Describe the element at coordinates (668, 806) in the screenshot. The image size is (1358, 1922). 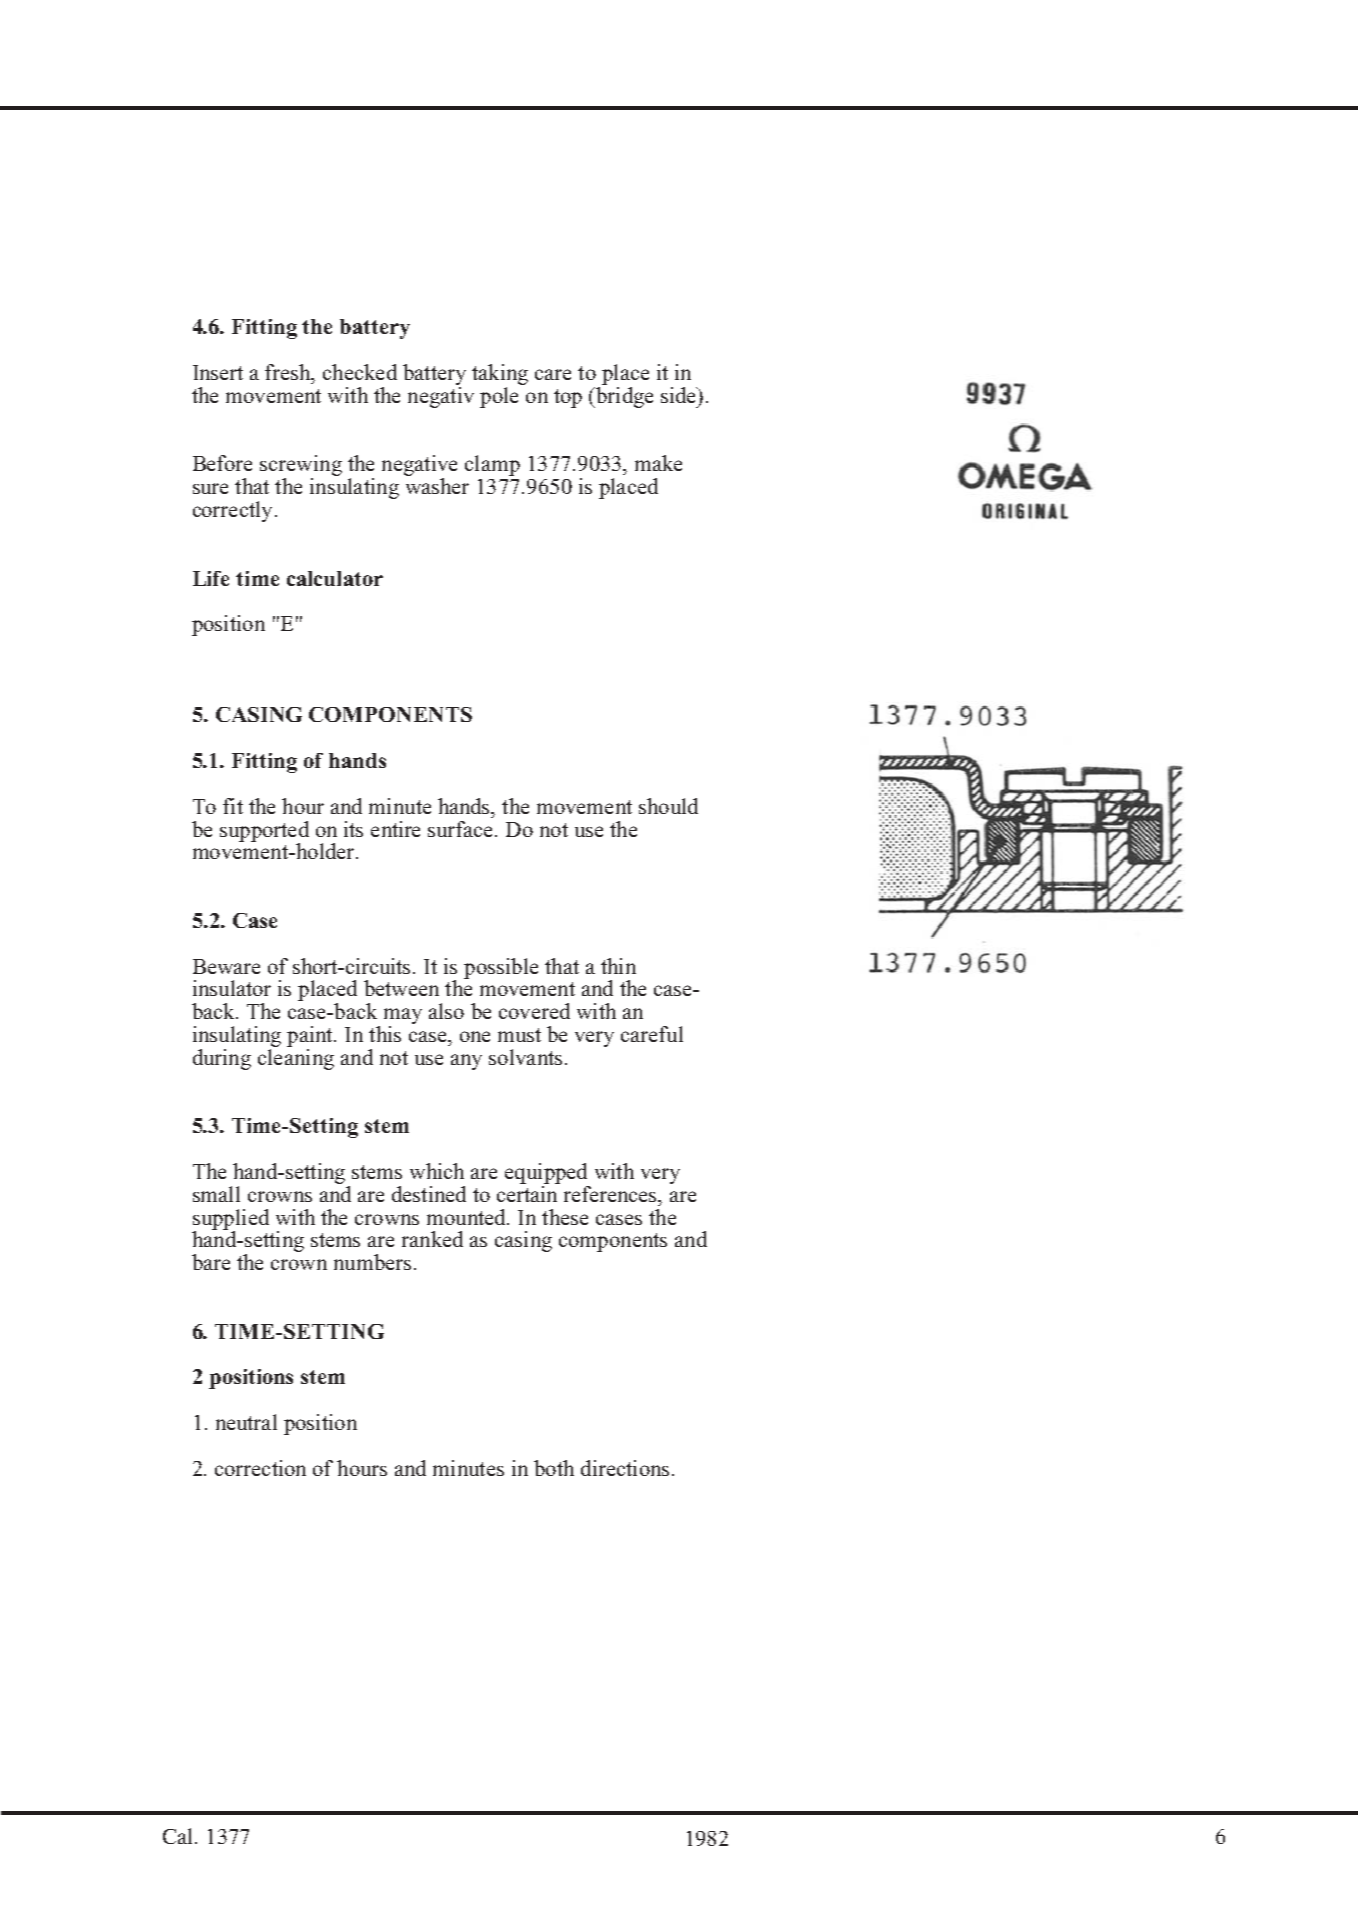
I see `should` at that location.
